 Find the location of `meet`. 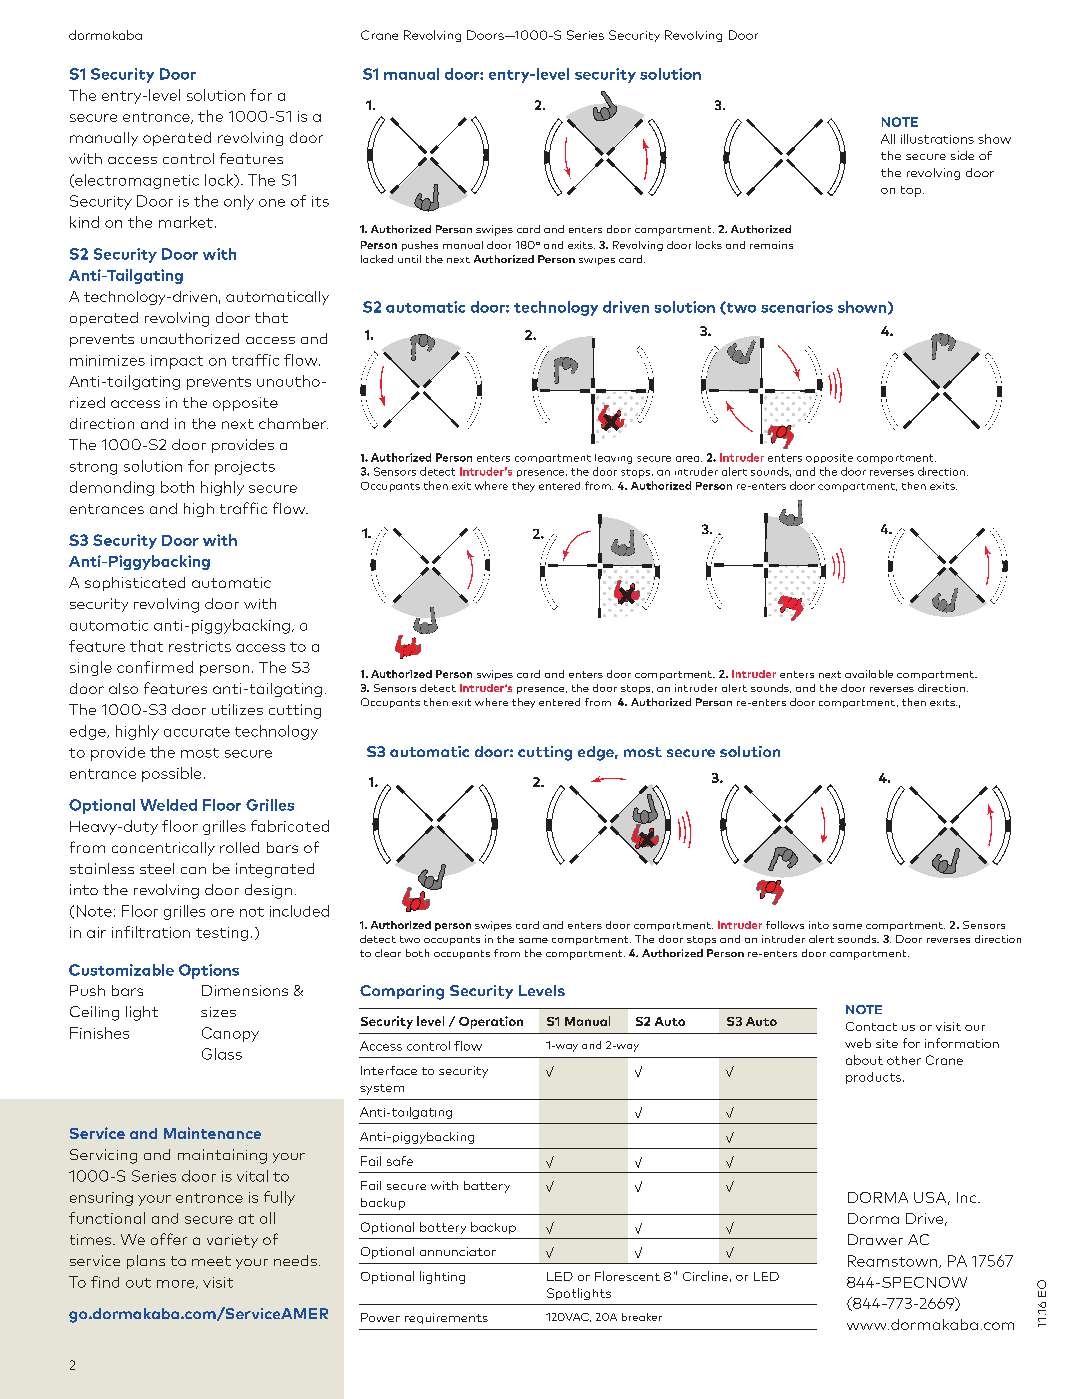

meet is located at coordinates (211, 1261).
